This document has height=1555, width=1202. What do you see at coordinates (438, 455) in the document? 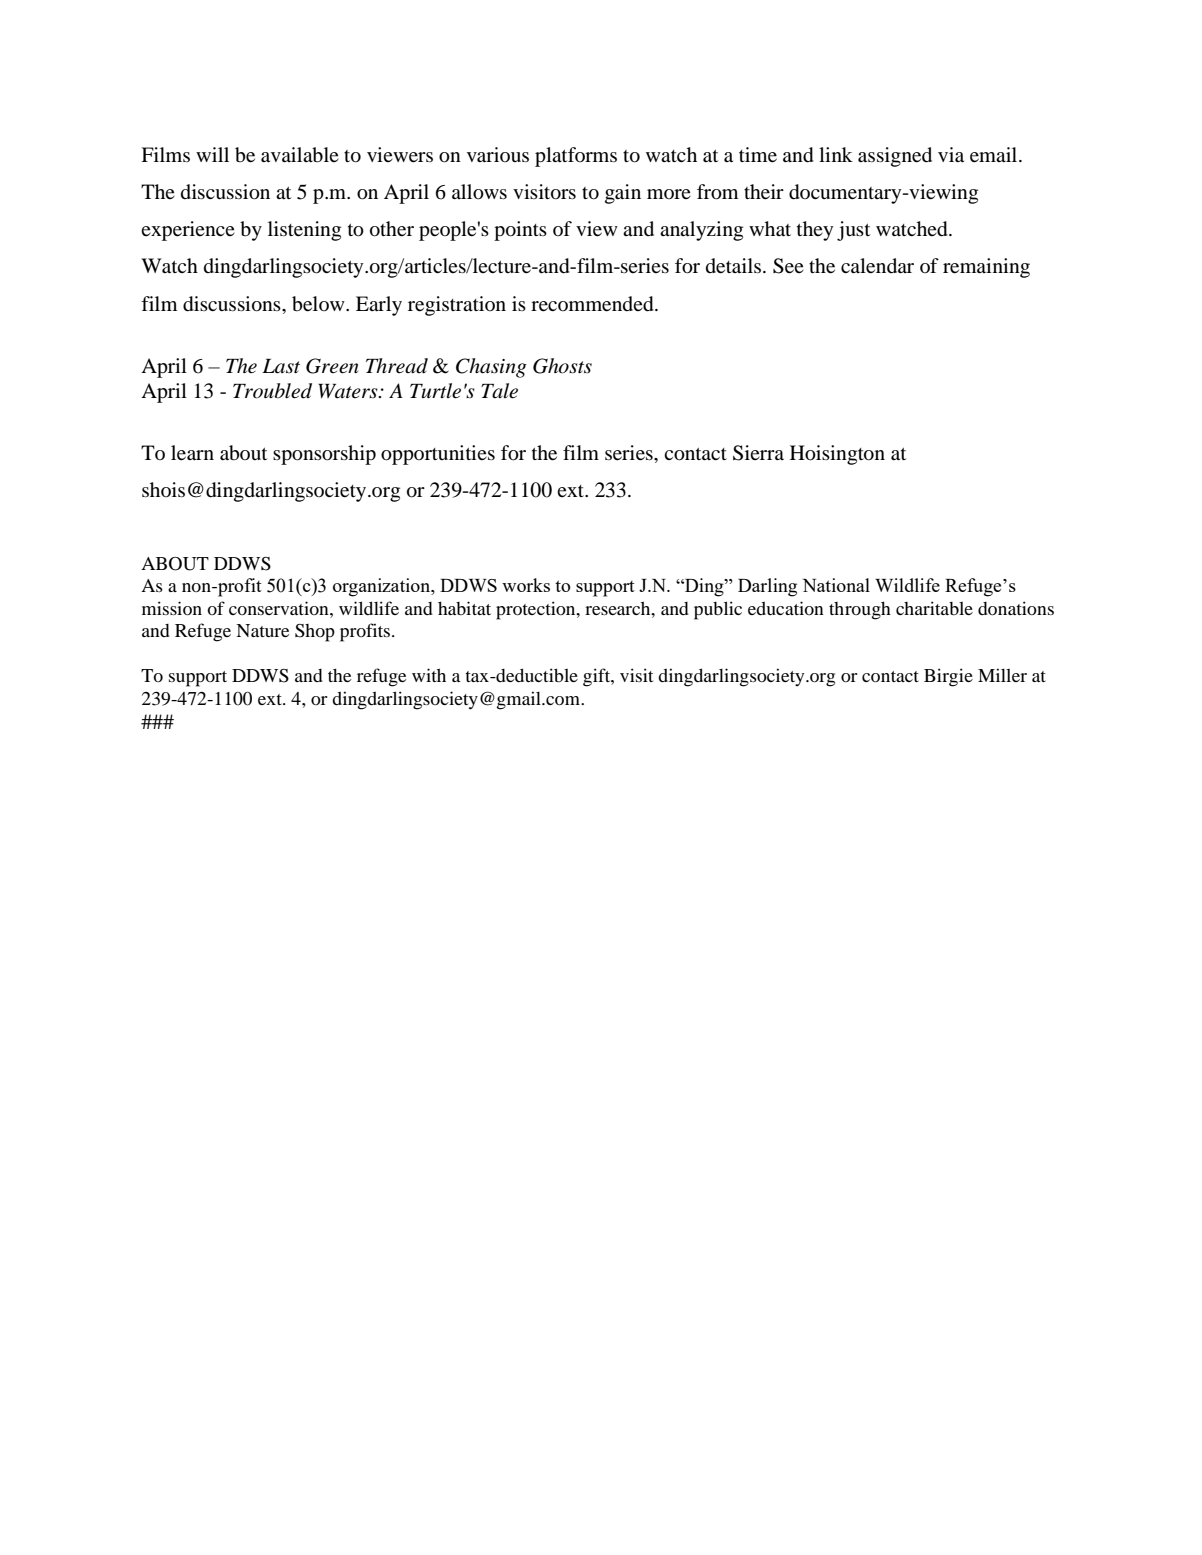
I see `opportunities` at bounding box center [438, 455].
